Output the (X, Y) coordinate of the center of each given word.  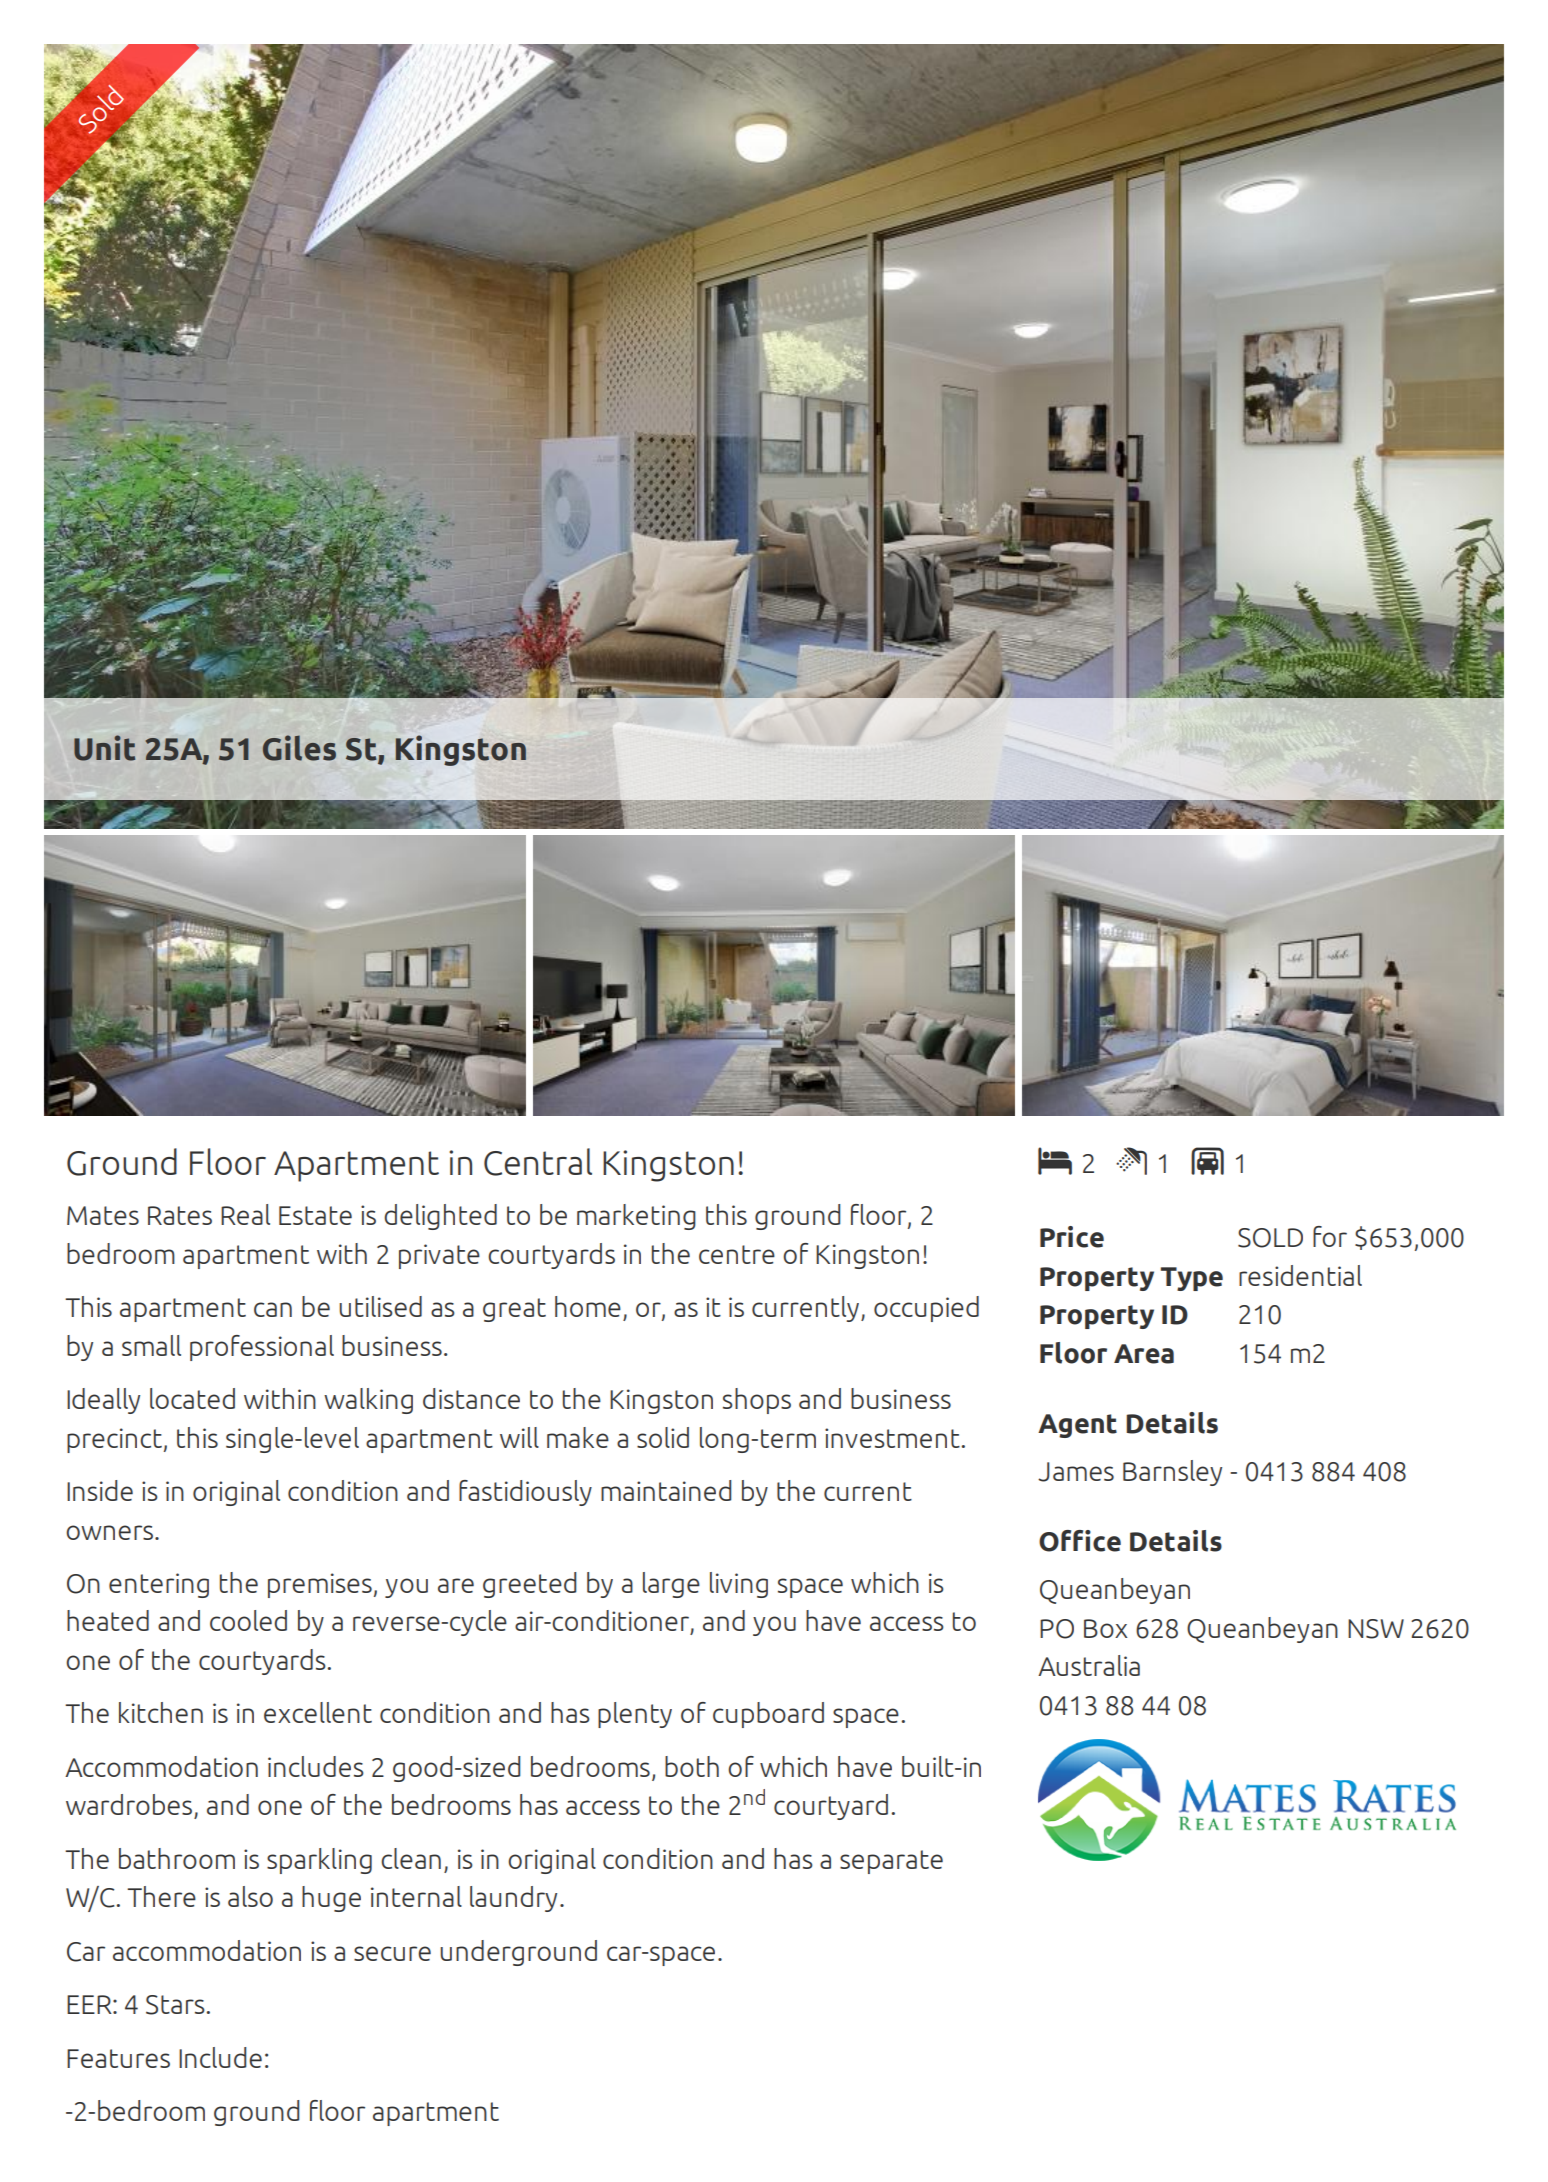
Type (1192, 1279)
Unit (104, 748)
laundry (513, 1899)
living (739, 1585)
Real (245, 1214)
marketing (636, 1217)
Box (1106, 1628)
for (1330, 1236)
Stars (175, 2005)
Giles (299, 748)
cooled (248, 1620)
